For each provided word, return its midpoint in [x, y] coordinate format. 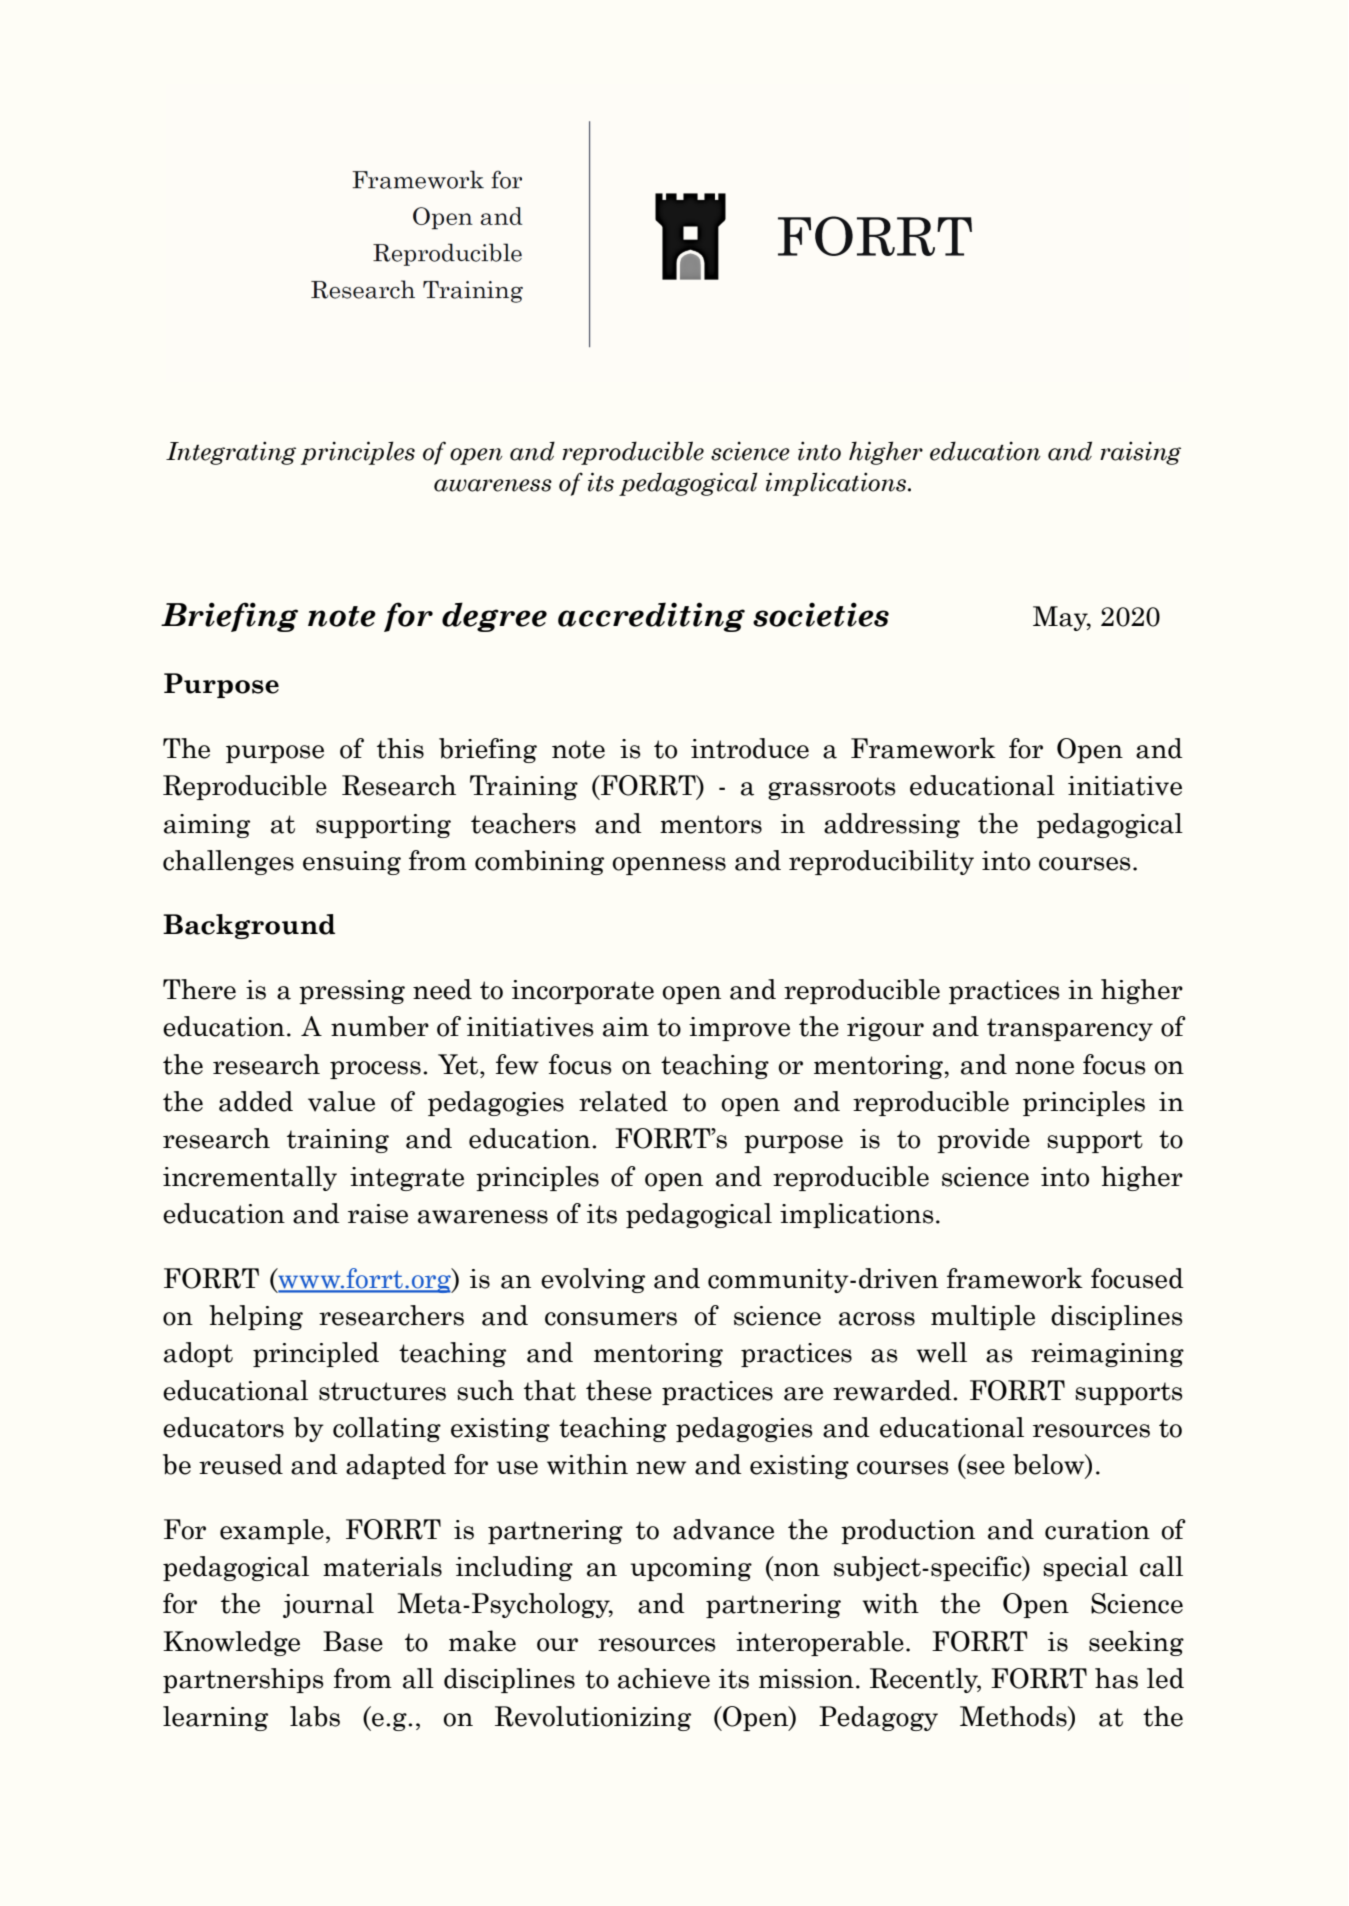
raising [1140, 453]
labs [315, 1716]
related [623, 1101]
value [341, 1101]
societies [821, 614]
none [1044, 1068]
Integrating [231, 453]
